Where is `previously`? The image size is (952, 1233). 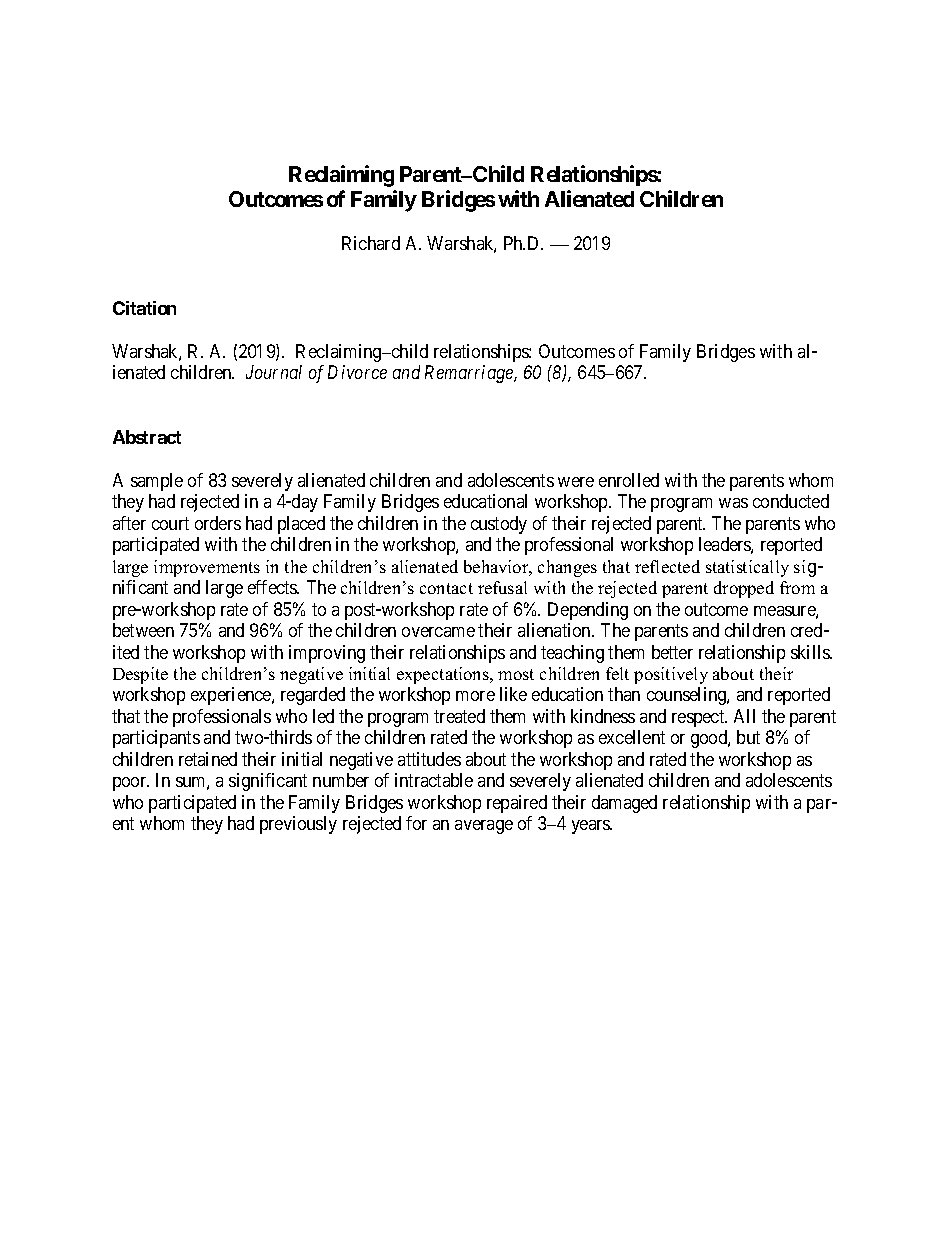 previously is located at coordinates (298, 825).
